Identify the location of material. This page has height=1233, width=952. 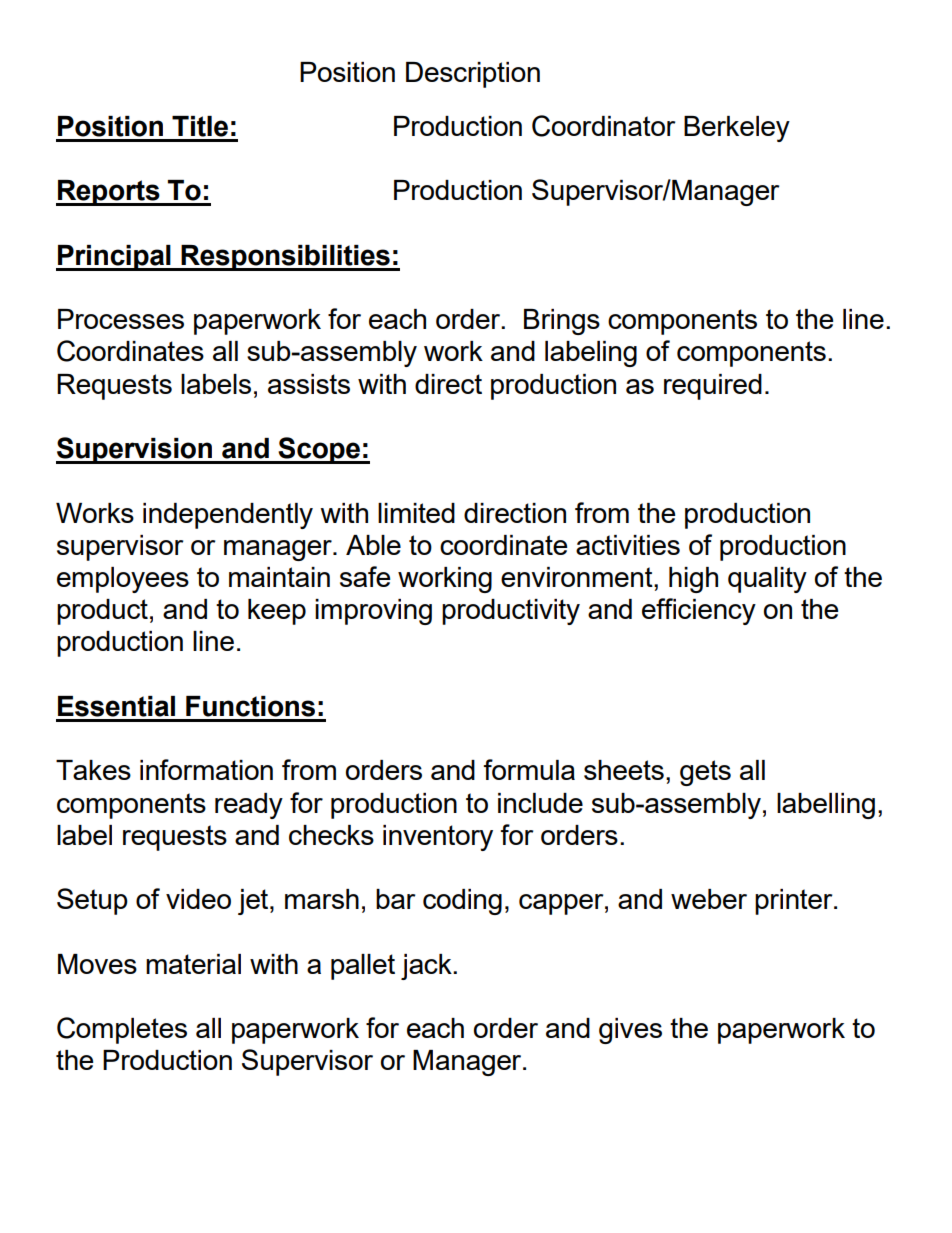
(193, 964).
